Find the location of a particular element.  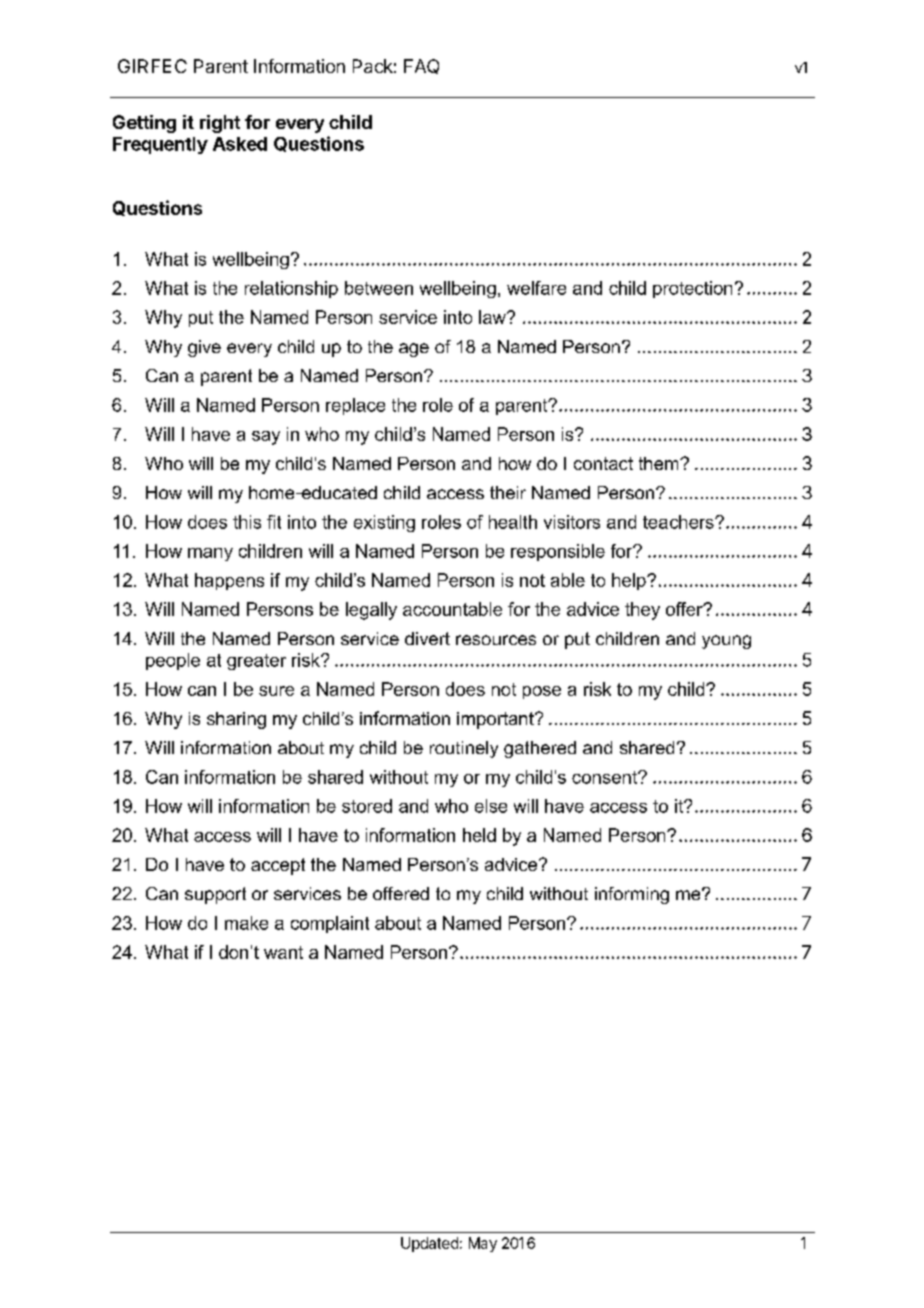

held is located at coordinates (479, 835).
